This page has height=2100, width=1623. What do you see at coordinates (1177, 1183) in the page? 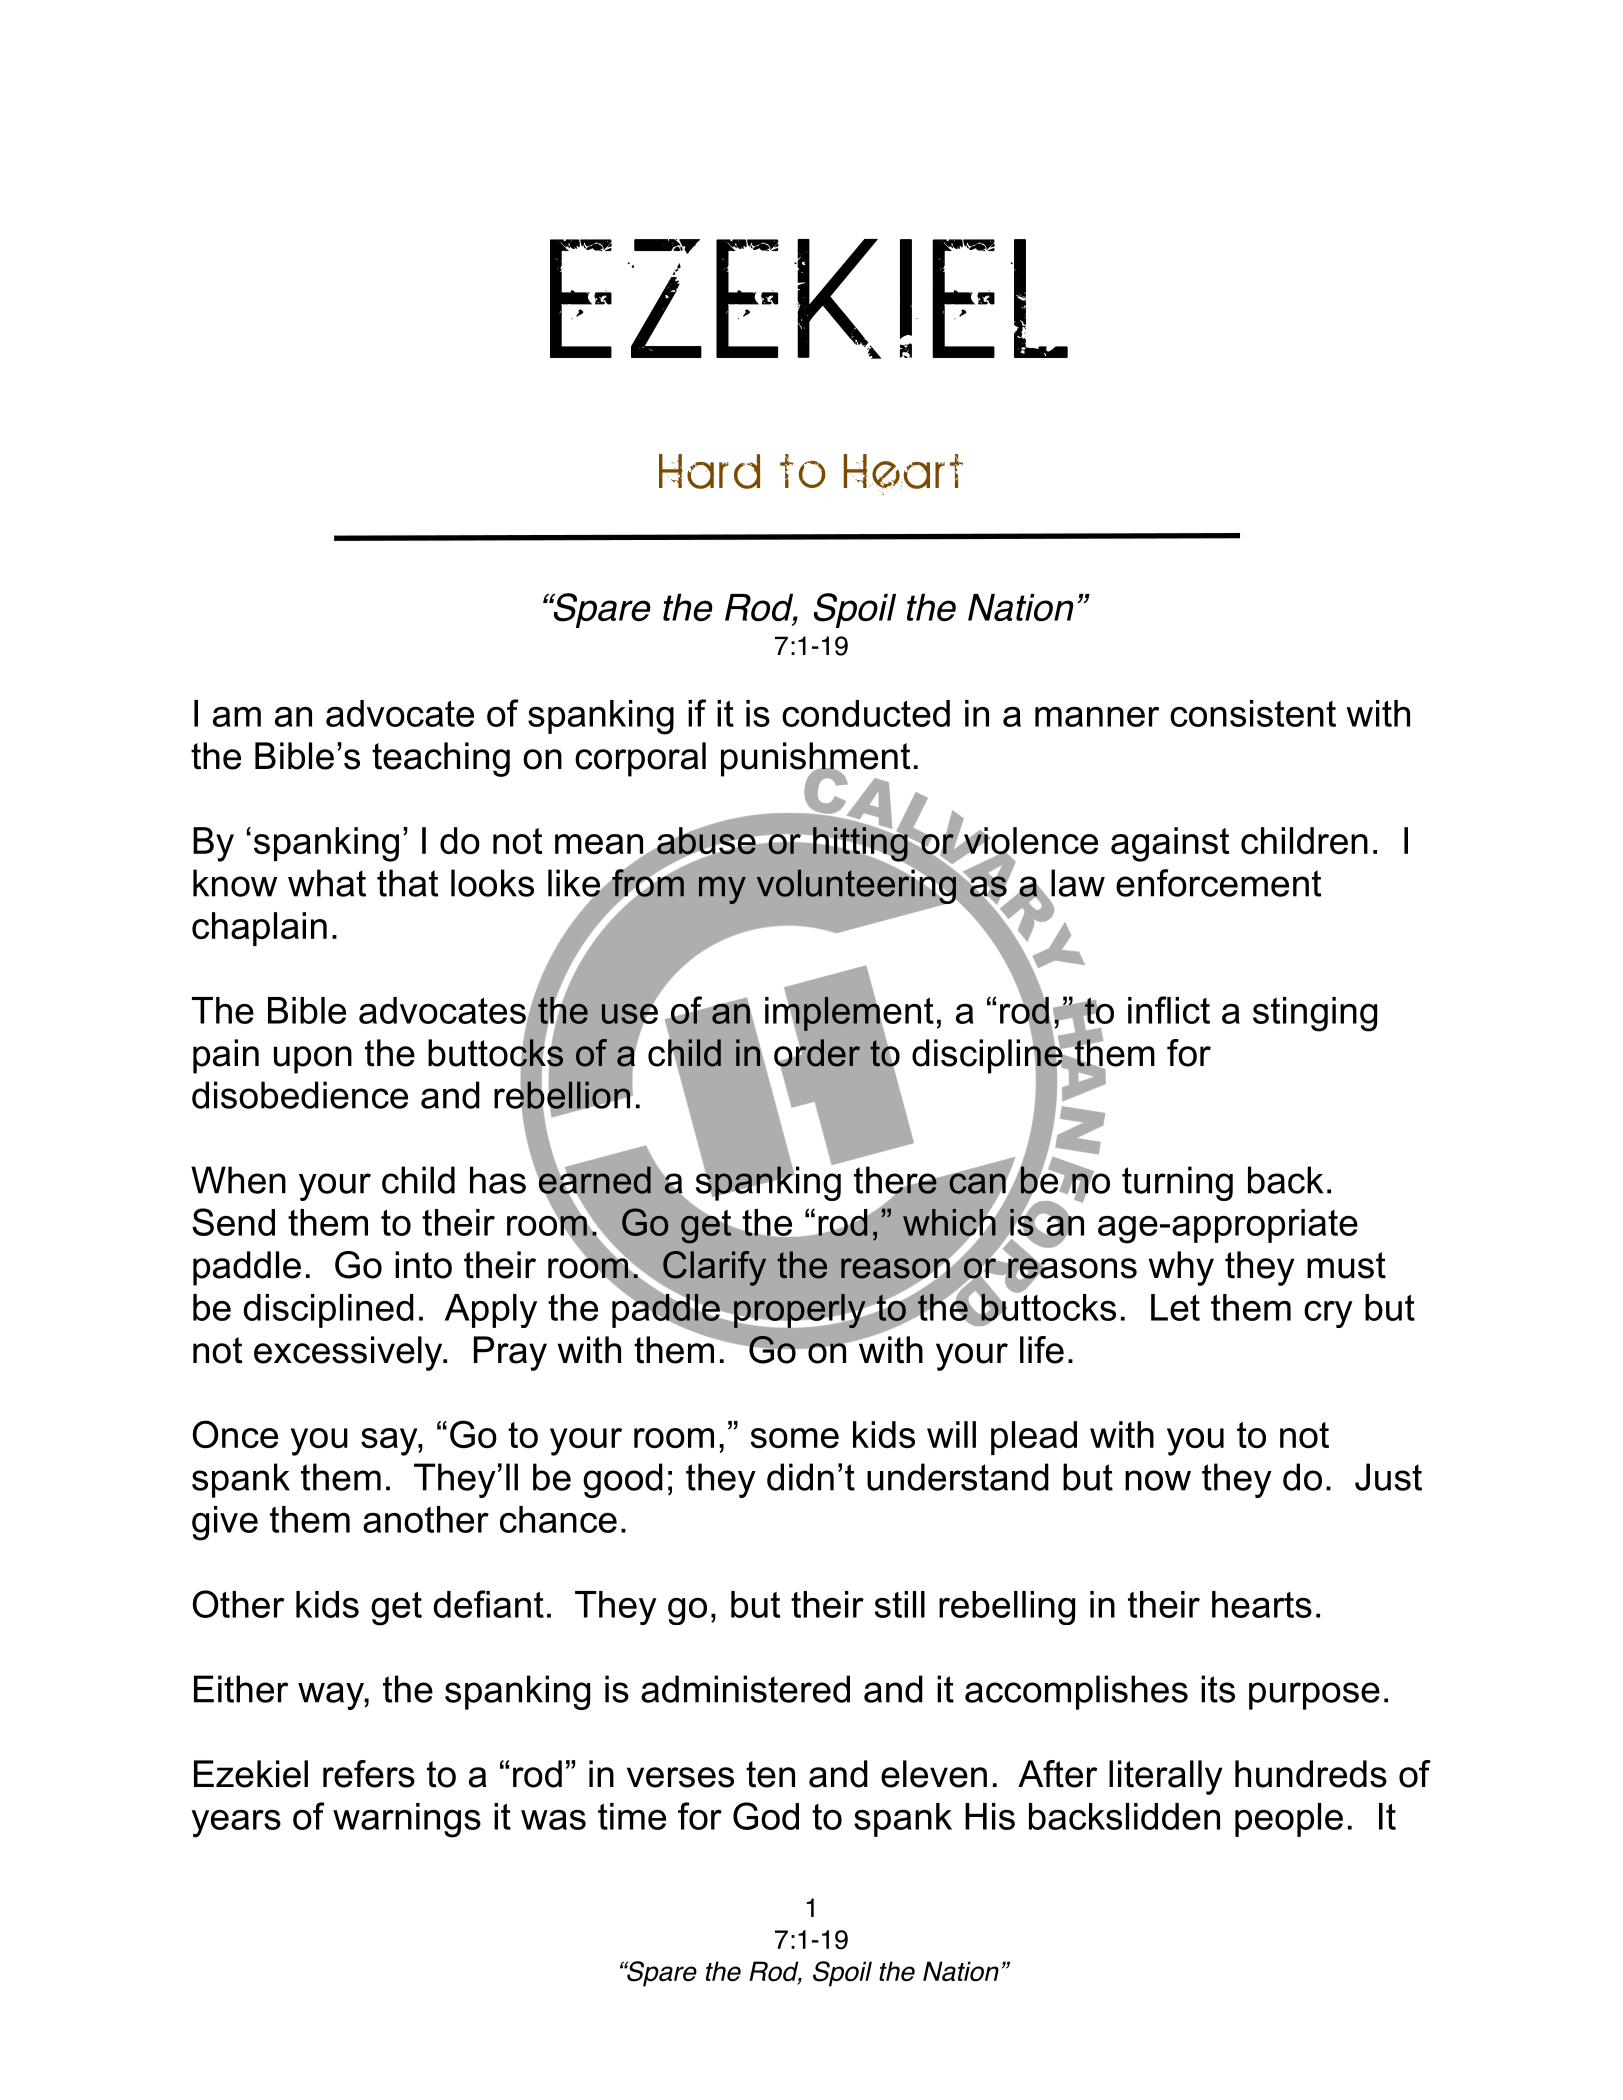
I see `turning` at bounding box center [1177, 1183].
